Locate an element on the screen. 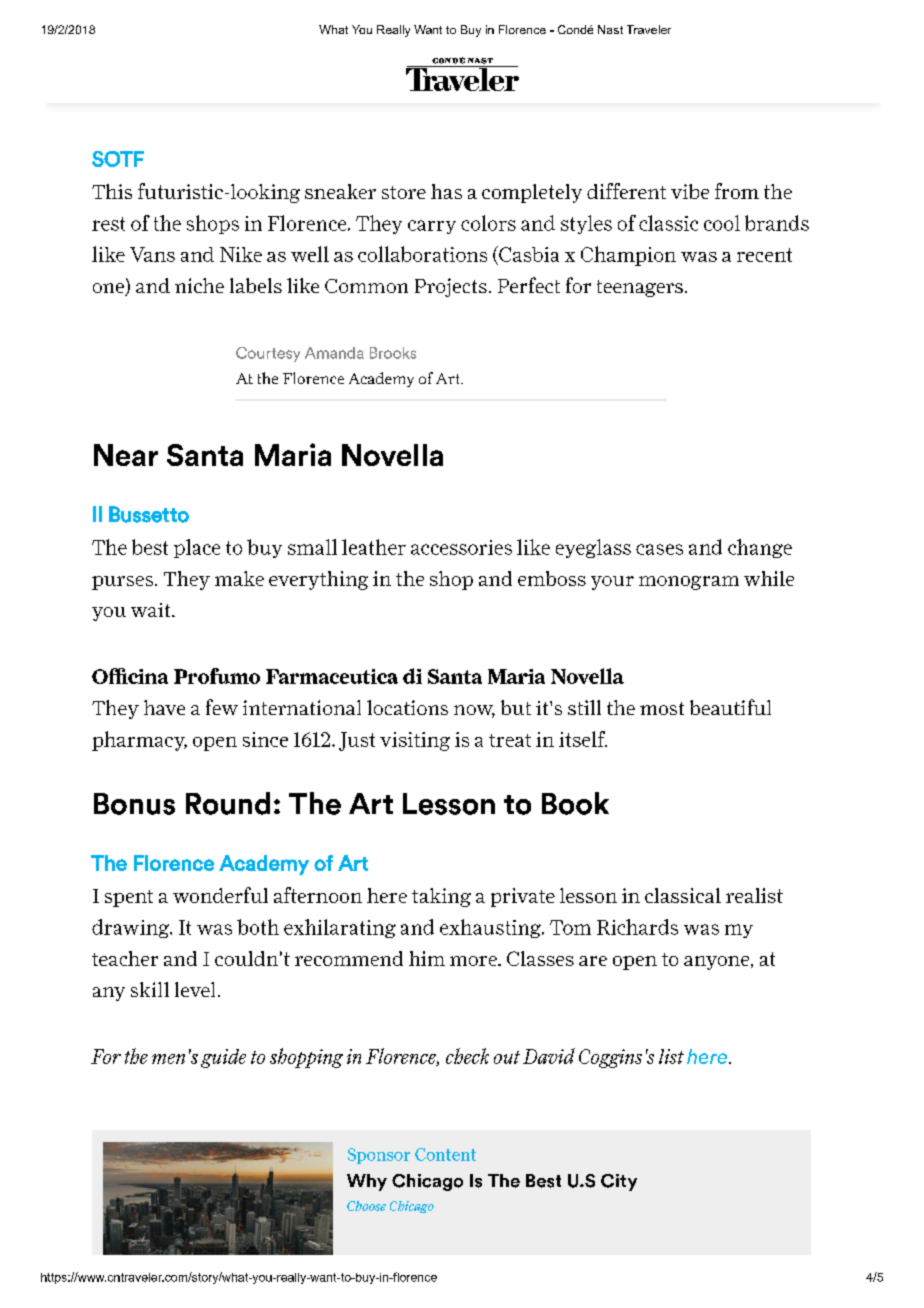 This screenshot has width=924, height=1308. monogram is located at coordinates (689, 583).
